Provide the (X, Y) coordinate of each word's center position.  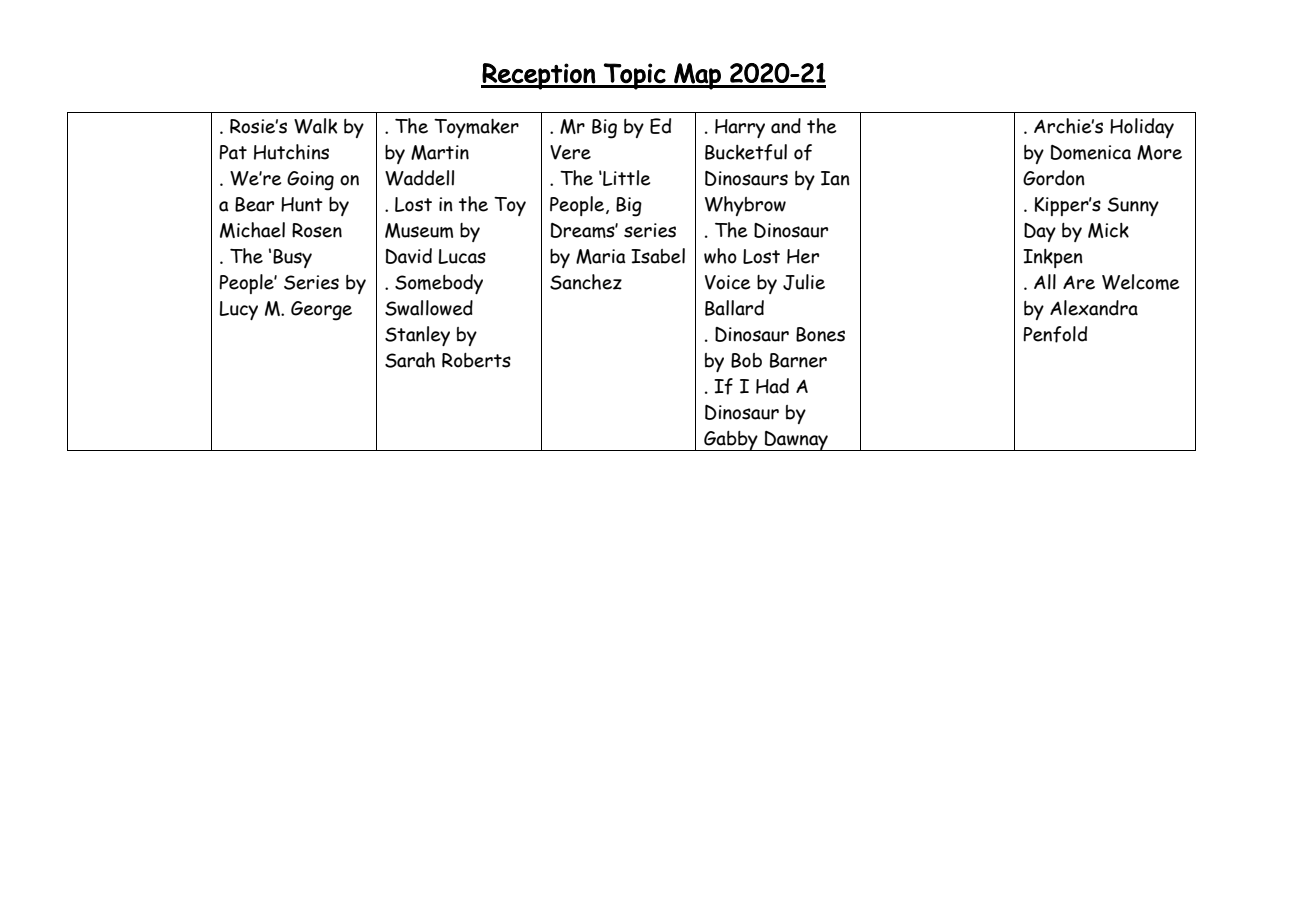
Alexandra (1094, 308)
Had (772, 386)
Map (697, 76)
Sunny (1133, 206)
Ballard (734, 308)
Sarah (410, 360)
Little (625, 178)
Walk (315, 126)
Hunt (302, 204)
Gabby (731, 441)
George (321, 311)
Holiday (1142, 128)
